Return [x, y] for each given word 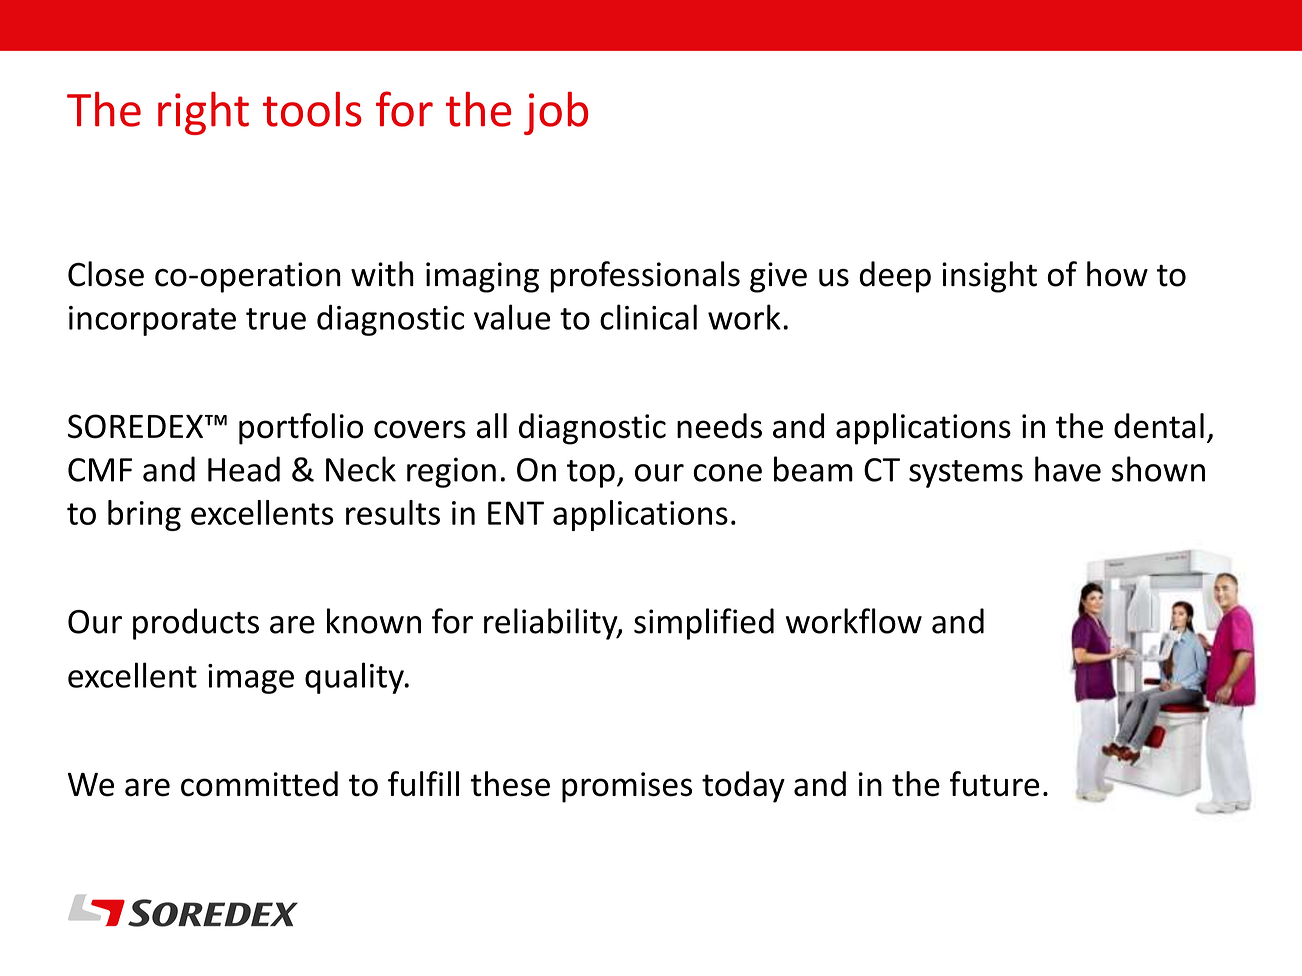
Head [244, 469]
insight [989, 277]
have [1068, 469]
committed [259, 784]
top [591, 474]
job [556, 113]
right [203, 113]
